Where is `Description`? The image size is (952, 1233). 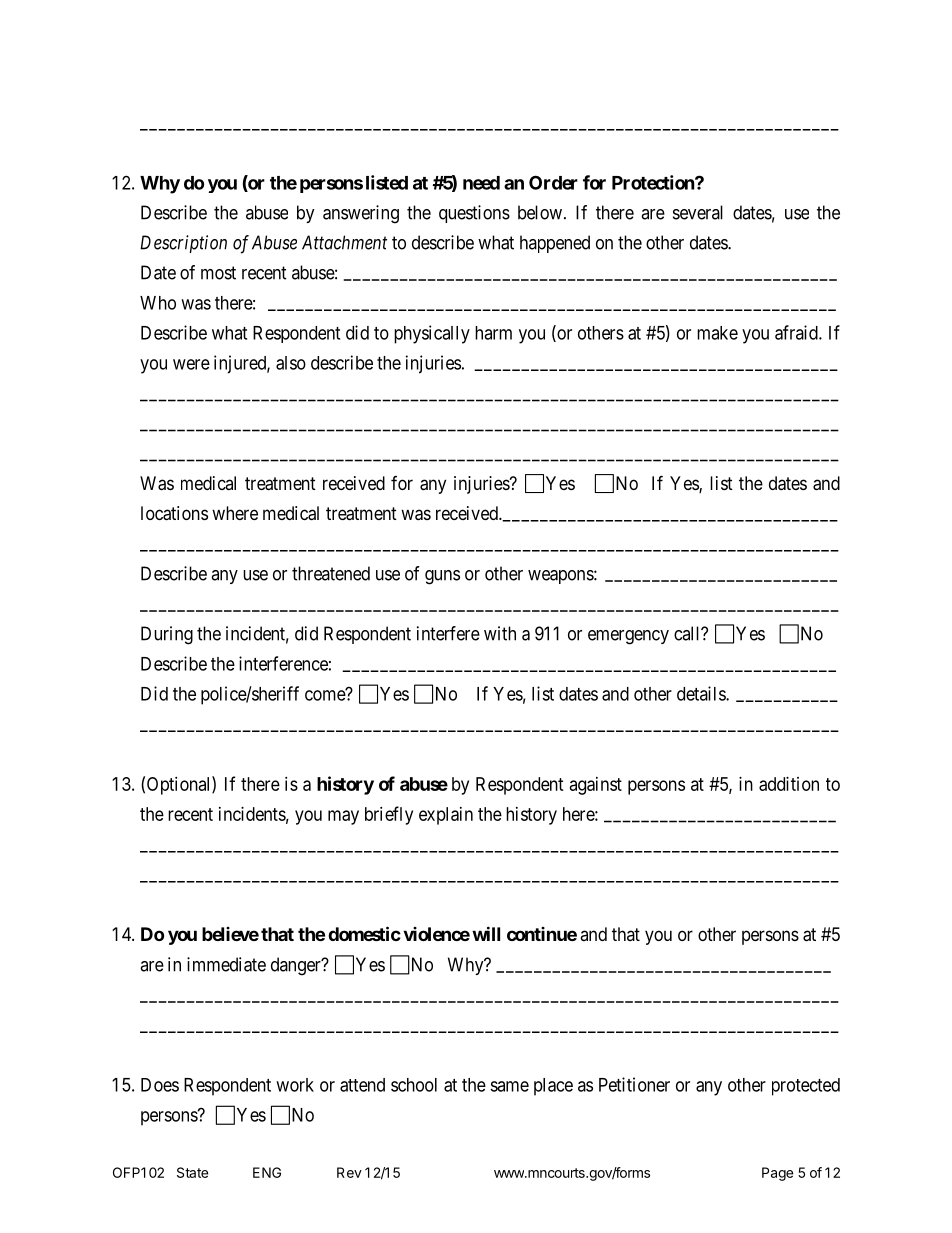
Description is located at coordinates (183, 244).
